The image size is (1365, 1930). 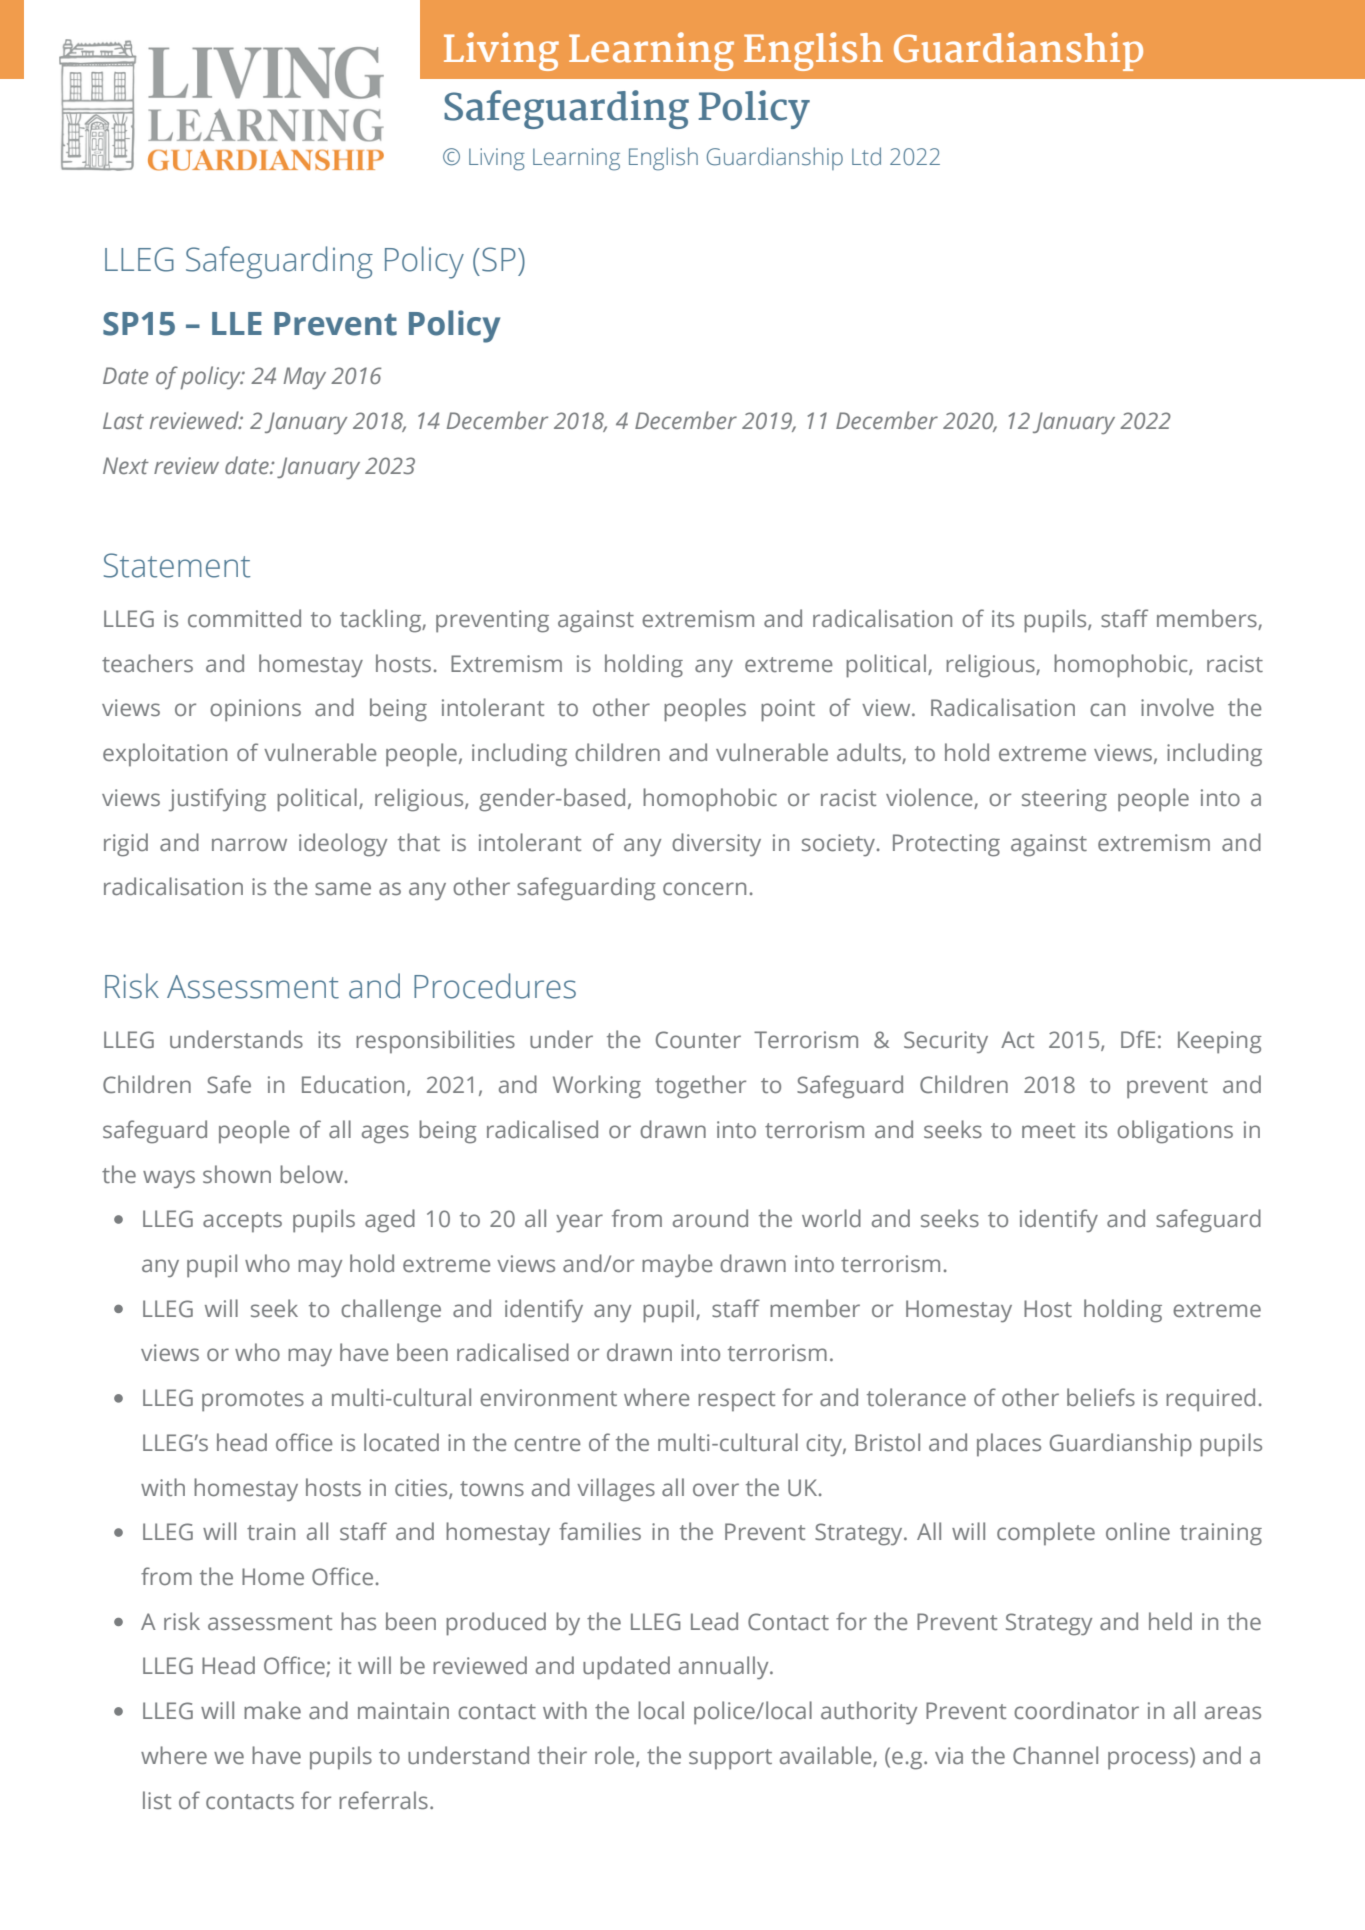 I want to click on Counter, so click(x=698, y=1040).
